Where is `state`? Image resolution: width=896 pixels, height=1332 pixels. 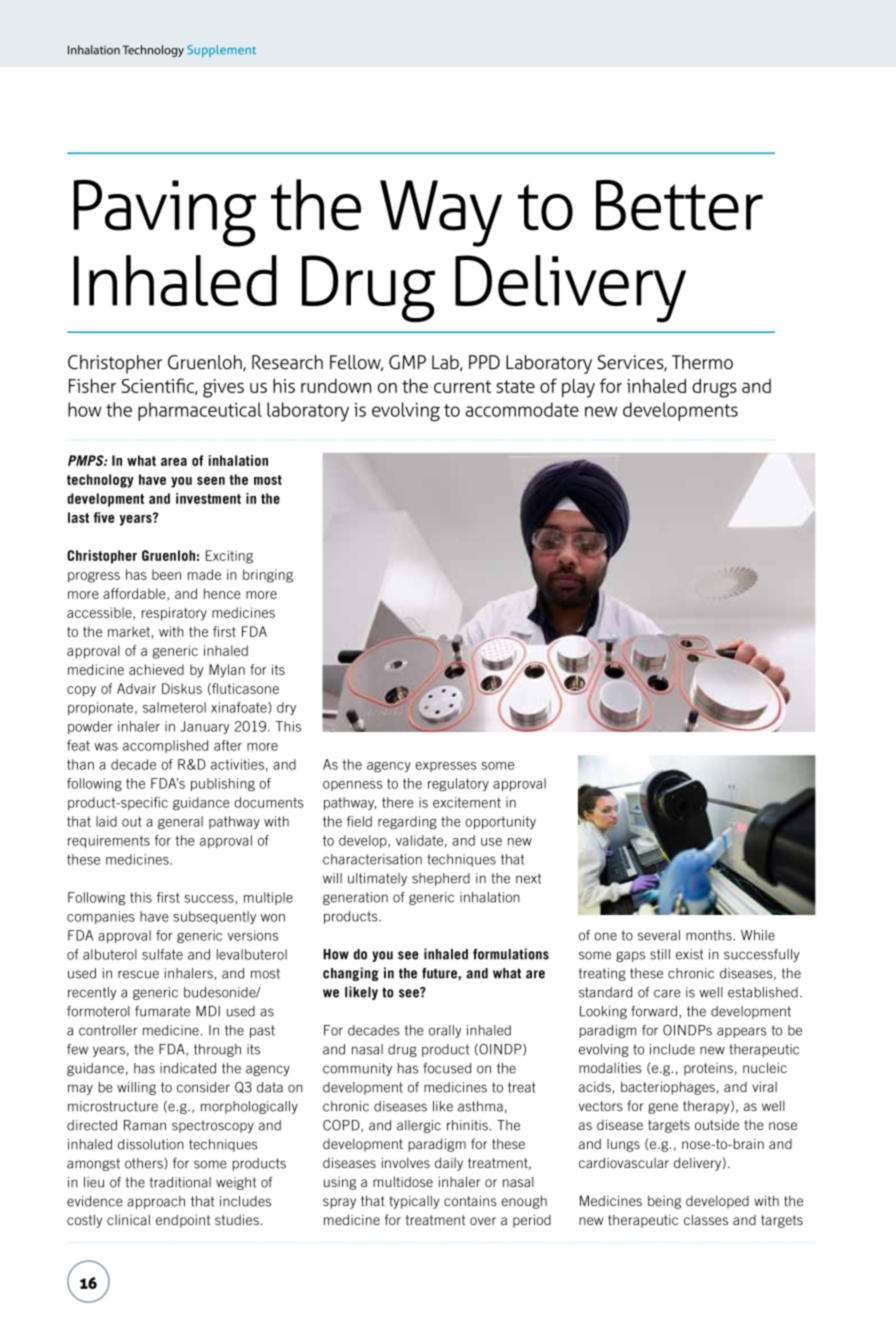 state is located at coordinates (515, 386).
